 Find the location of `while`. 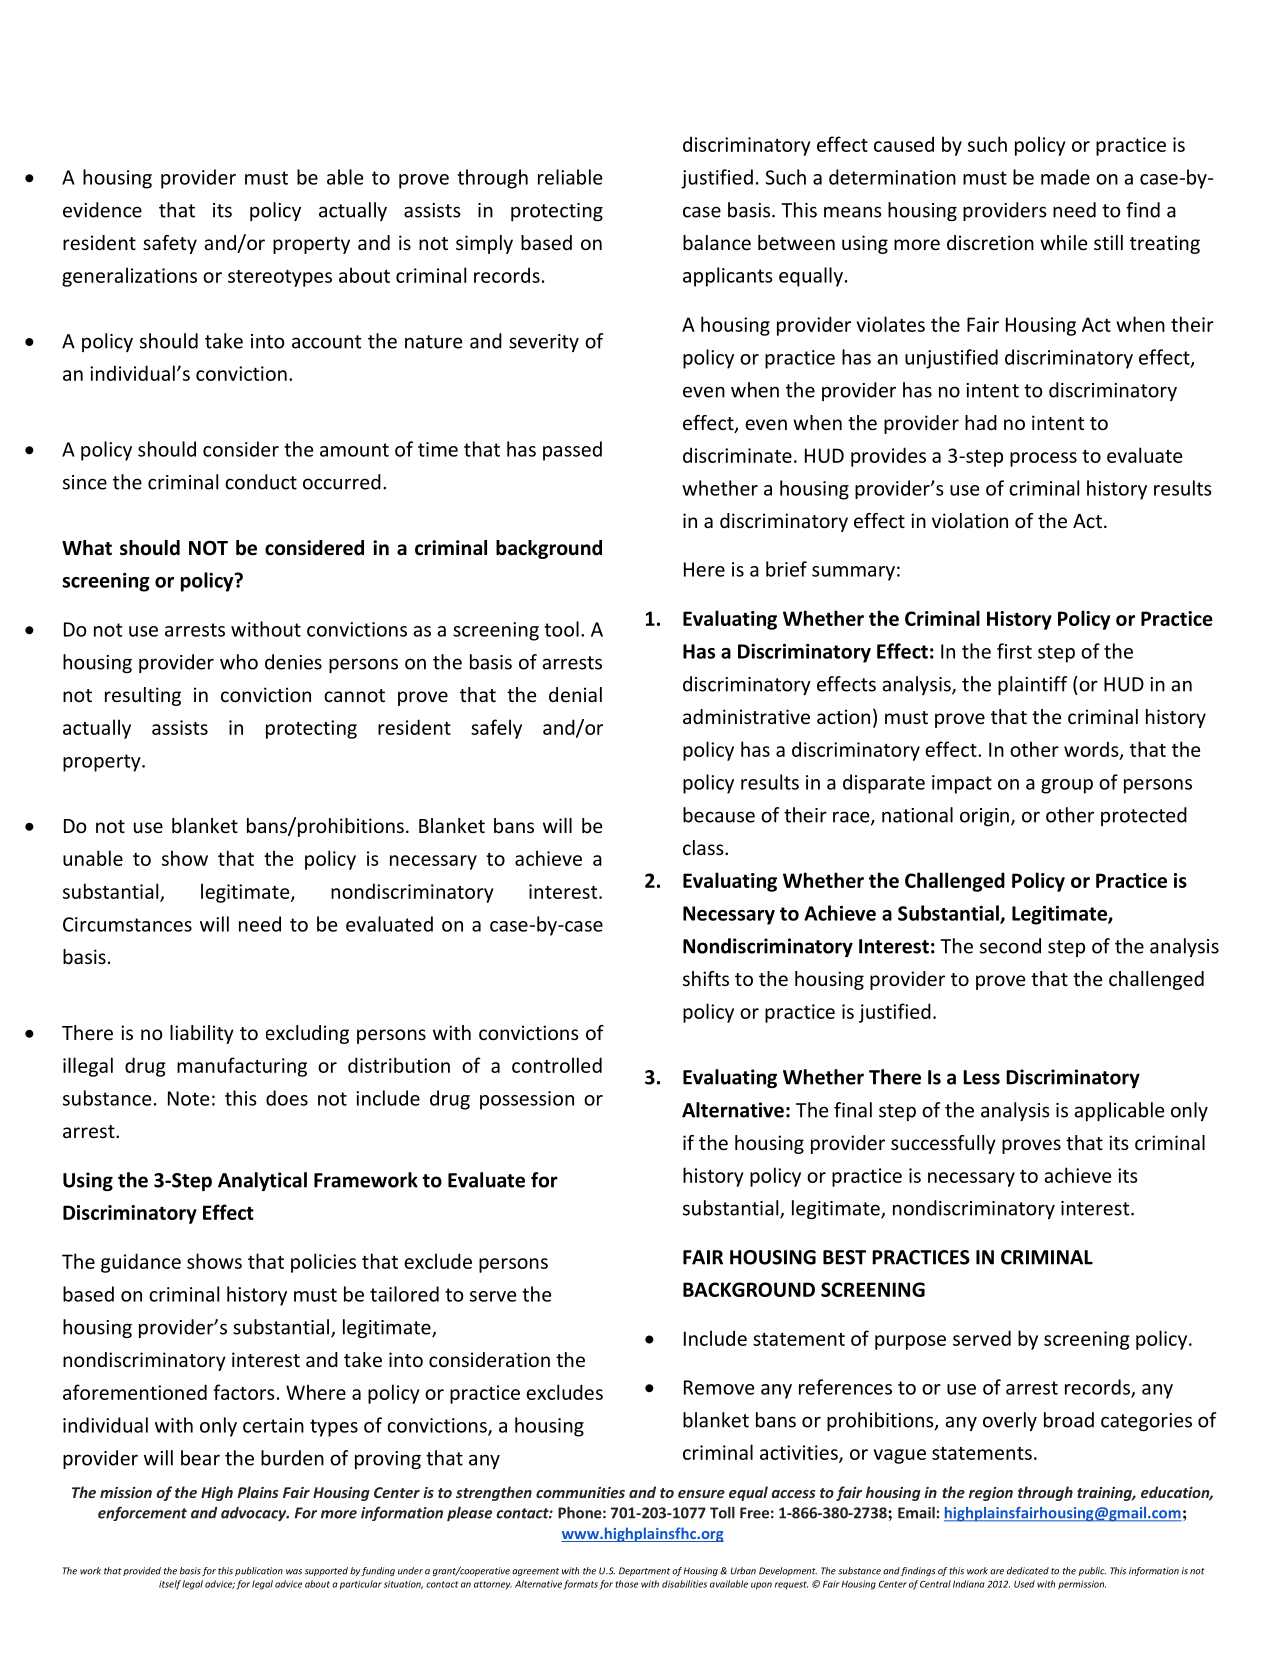

while is located at coordinates (1063, 242).
